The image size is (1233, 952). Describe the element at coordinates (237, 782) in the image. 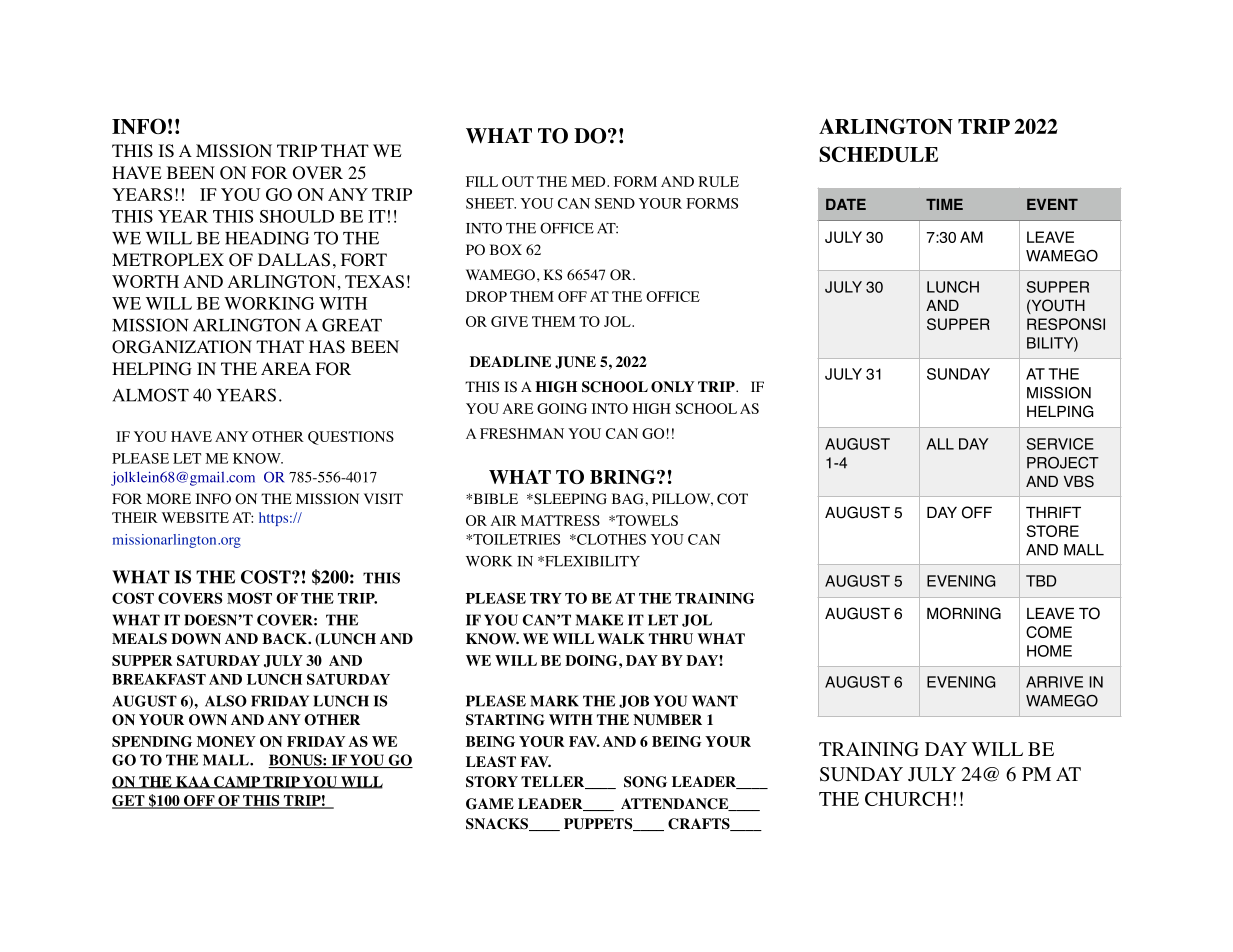

I see `CAMP` at that location.
